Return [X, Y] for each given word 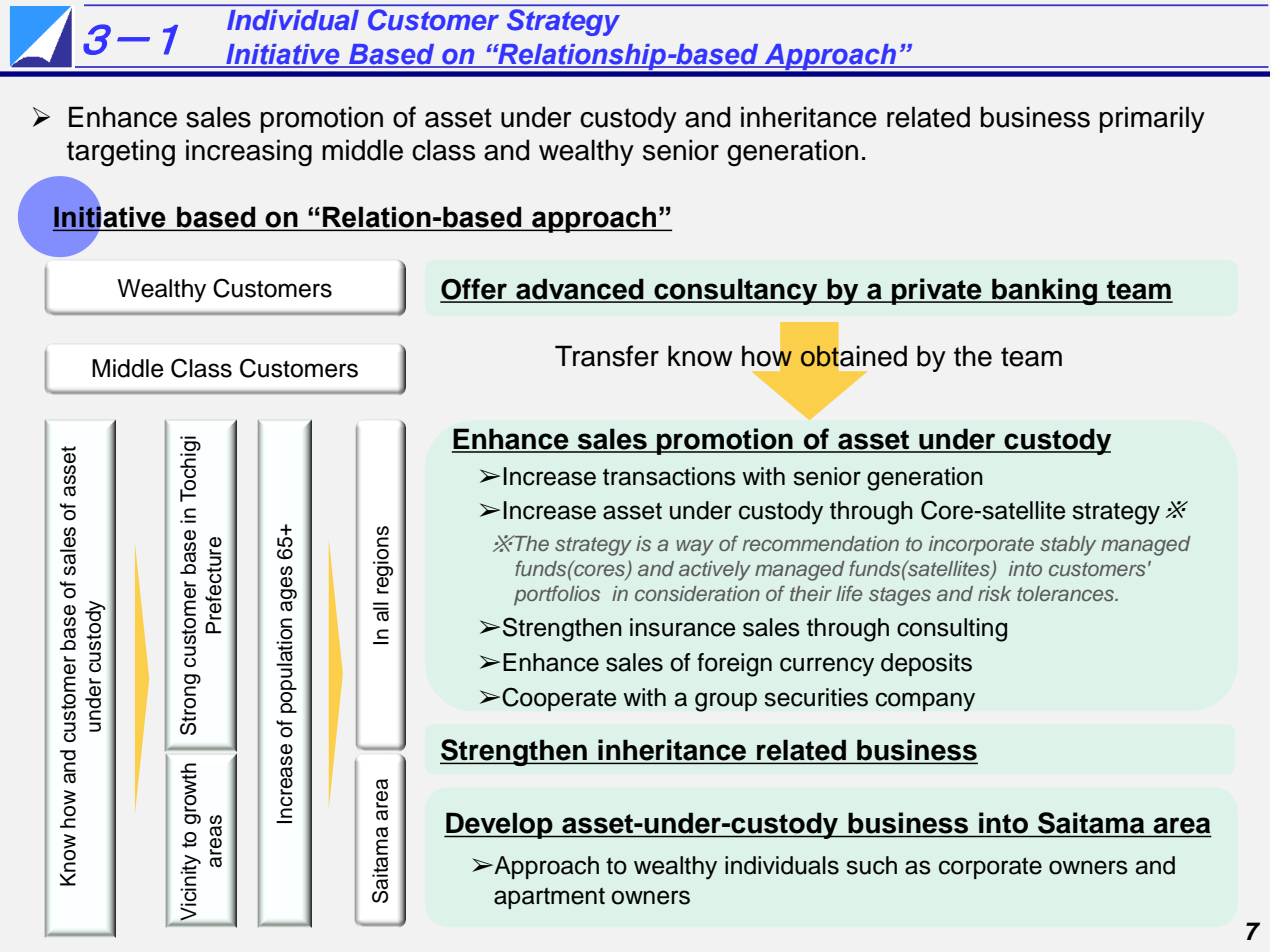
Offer [474, 290]
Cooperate [559, 699]
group [726, 702]
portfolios [557, 595]
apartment [549, 898]
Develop [499, 825]
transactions [669, 476]
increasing [249, 153]
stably [1068, 546]
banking [1045, 291]
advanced [580, 290]
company [925, 702]
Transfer [607, 356]
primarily [1152, 119]
